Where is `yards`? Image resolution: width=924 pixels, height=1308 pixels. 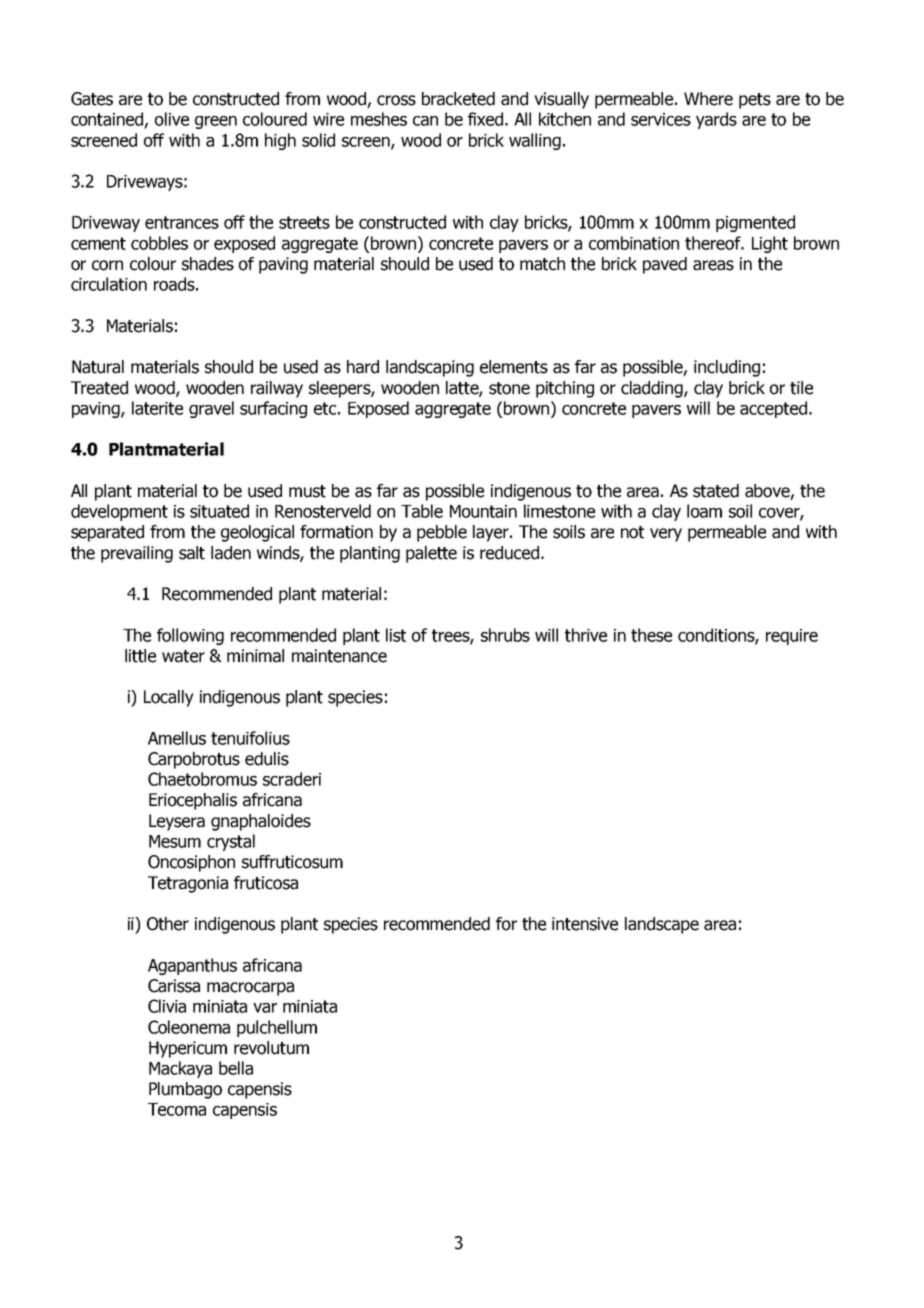
yards is located at coordinates (716, 120).
